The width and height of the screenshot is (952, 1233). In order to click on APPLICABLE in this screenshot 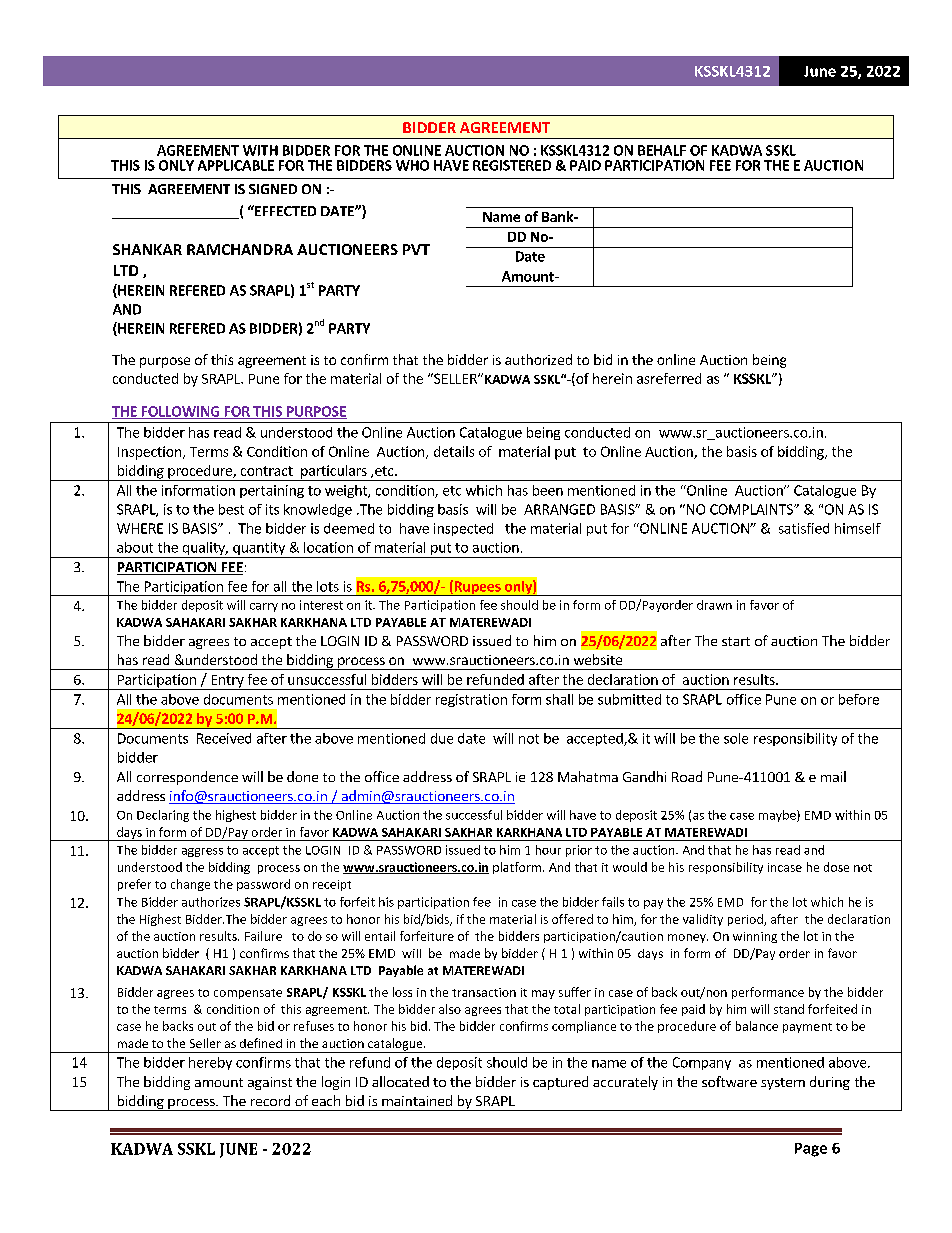, I will do `click(236, 165)`.
